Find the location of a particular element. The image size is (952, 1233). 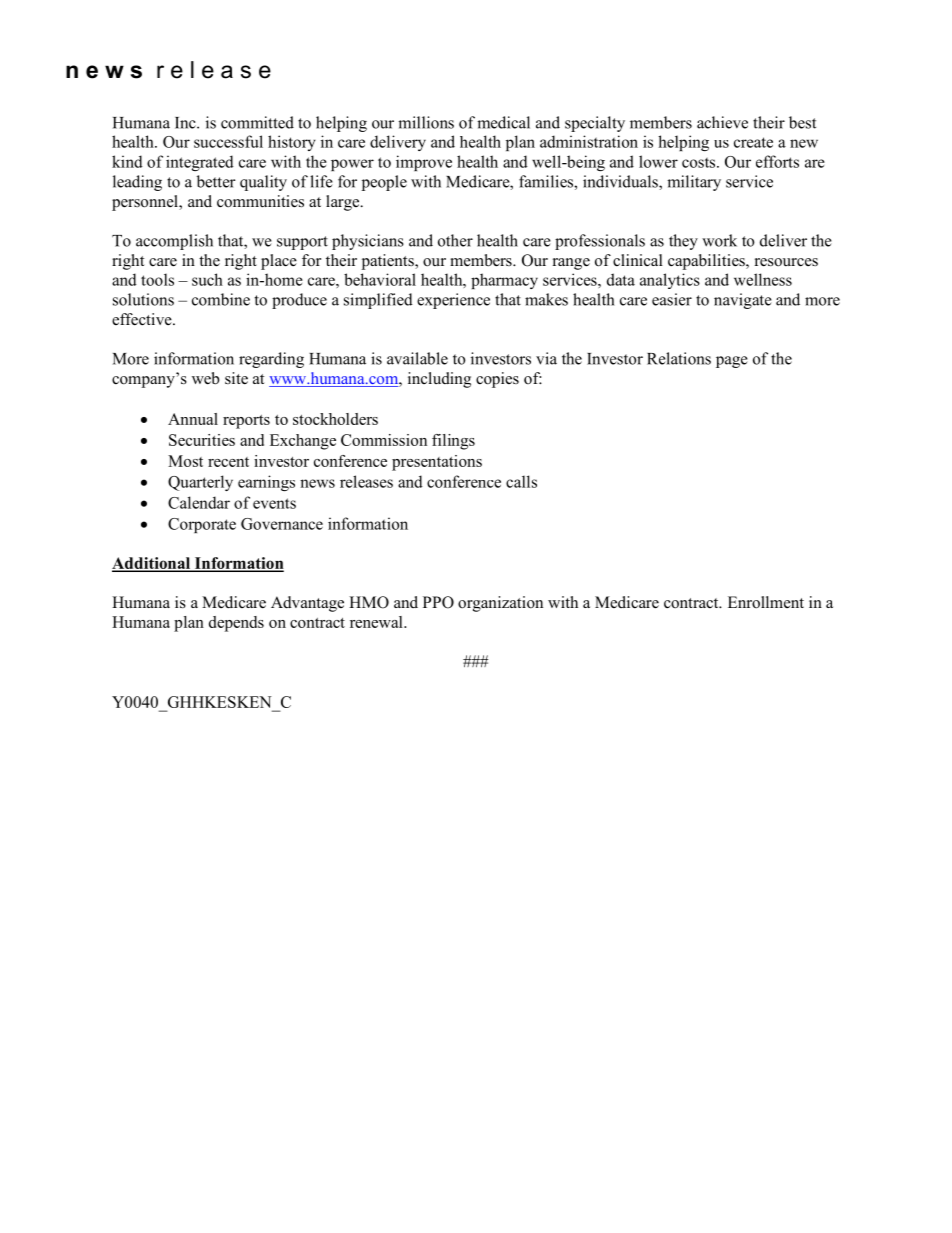

depends is located at coordinates (236, 624).
